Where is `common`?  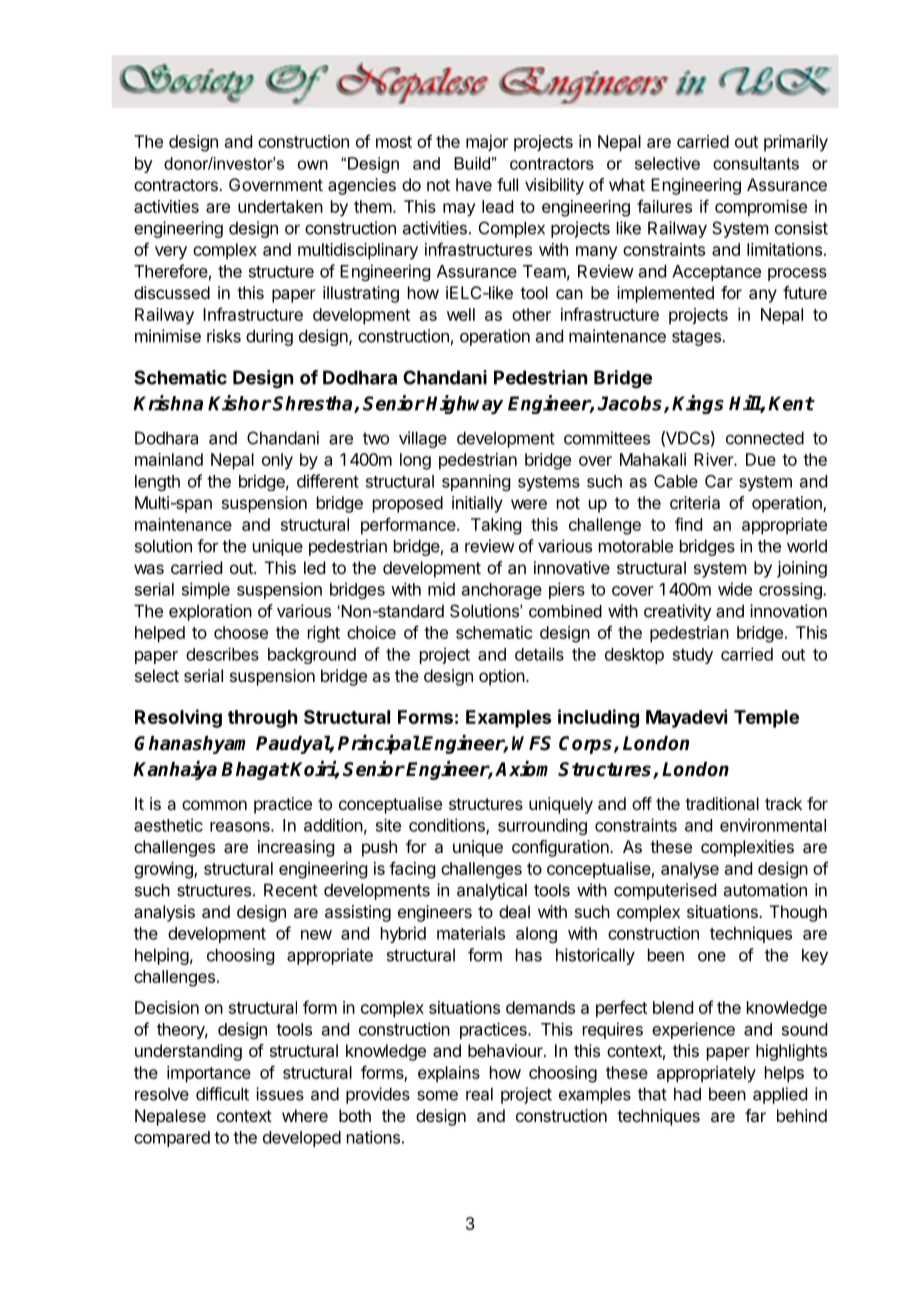
common is located at coordinates (214, 805).
